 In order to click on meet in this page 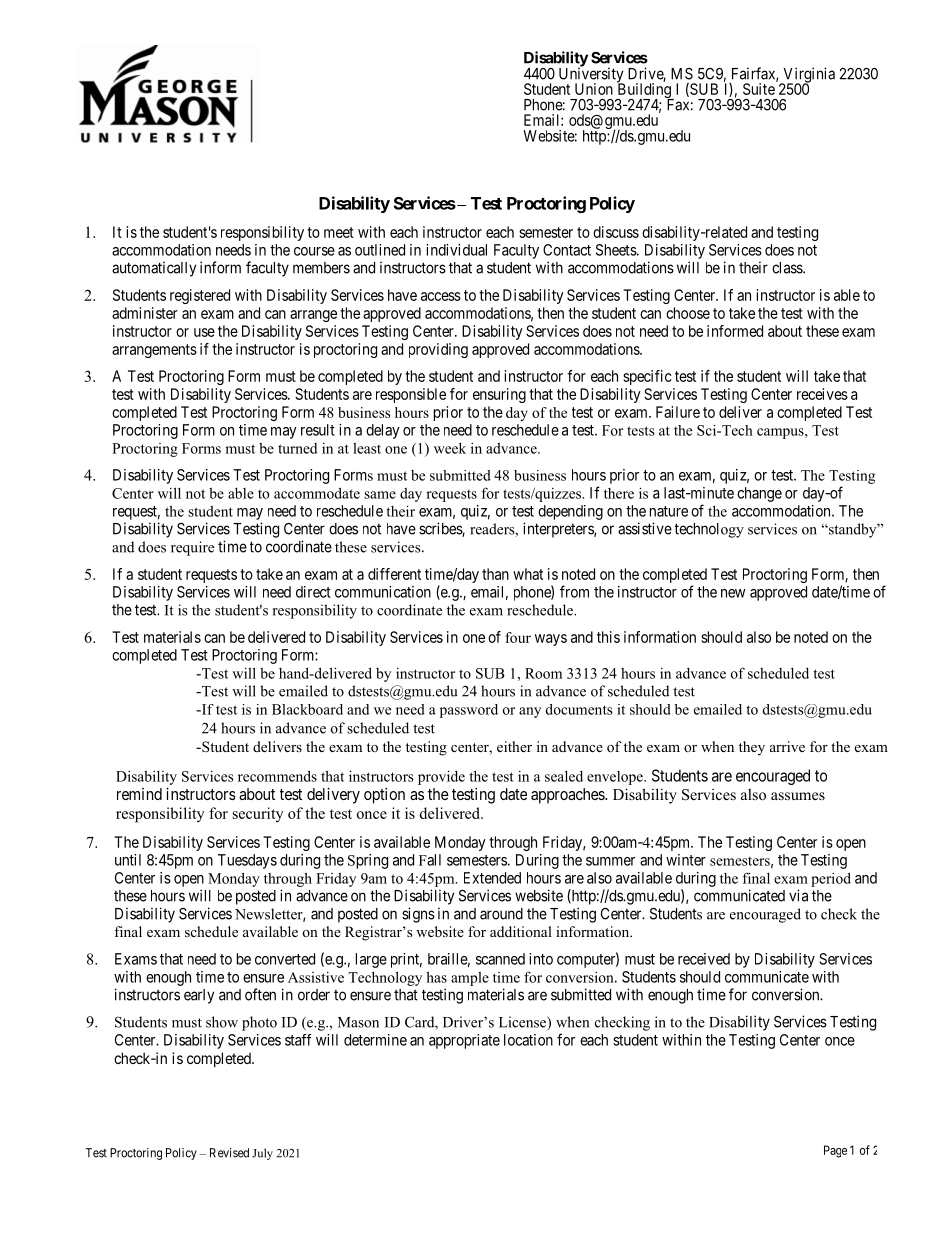, I will do `click(339, 232)`.
